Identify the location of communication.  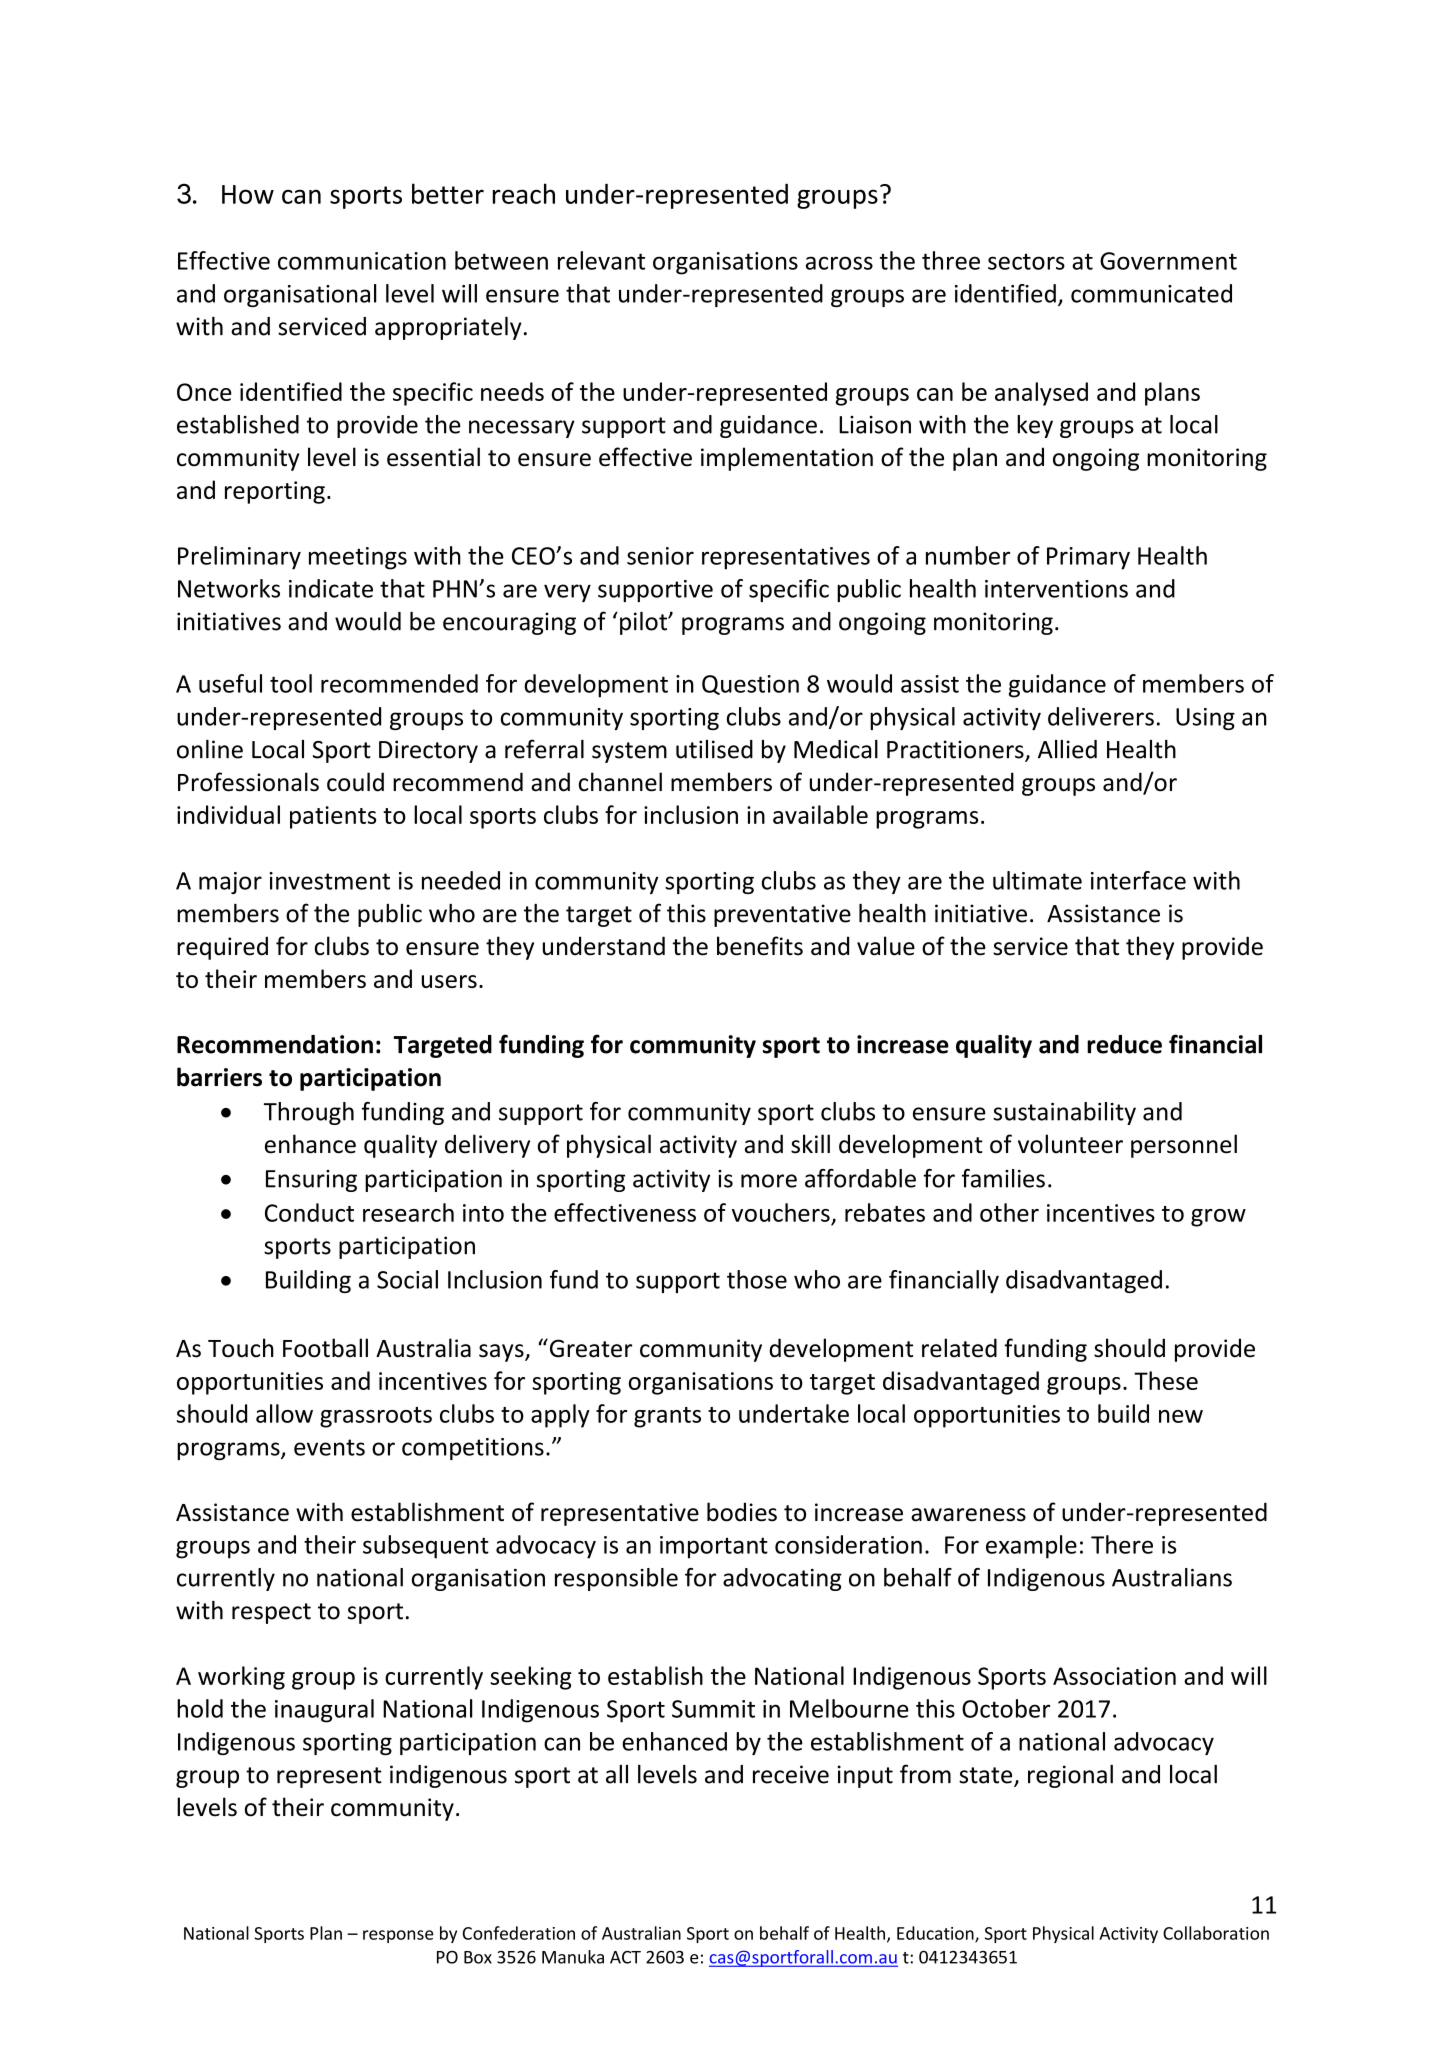
(362, 261).
